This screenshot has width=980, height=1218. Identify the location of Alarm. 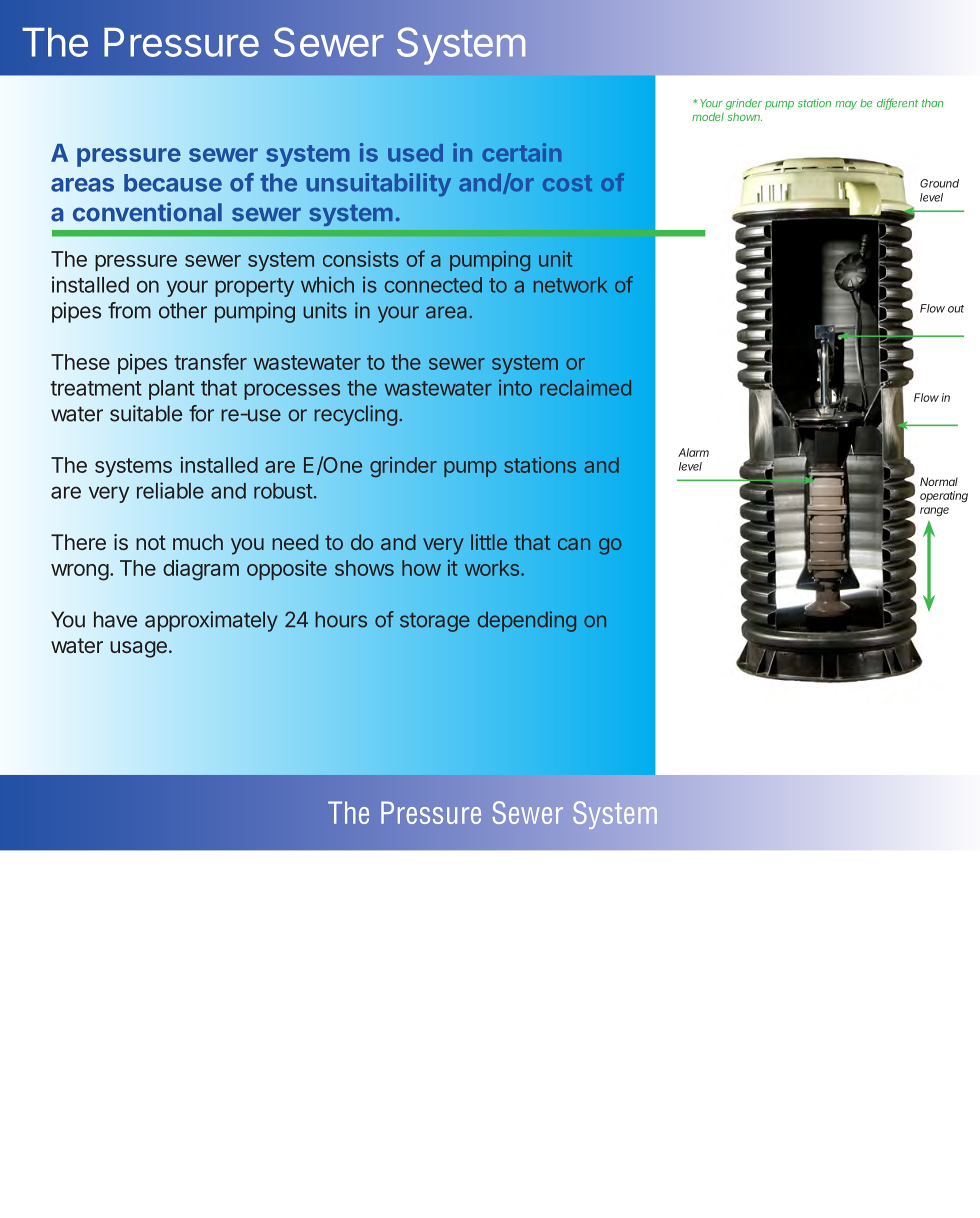
(693, 452).
